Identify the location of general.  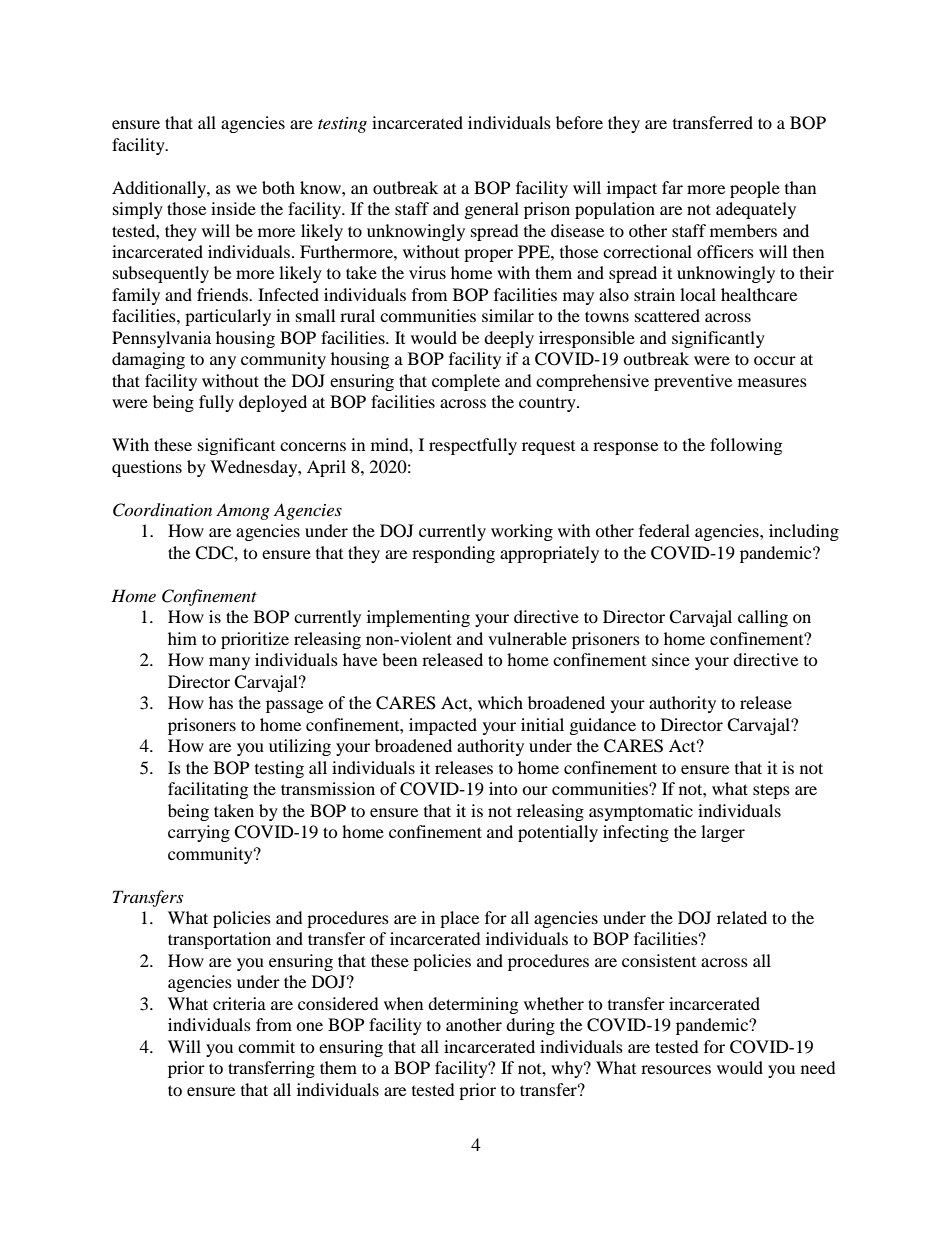
(492, 210).
